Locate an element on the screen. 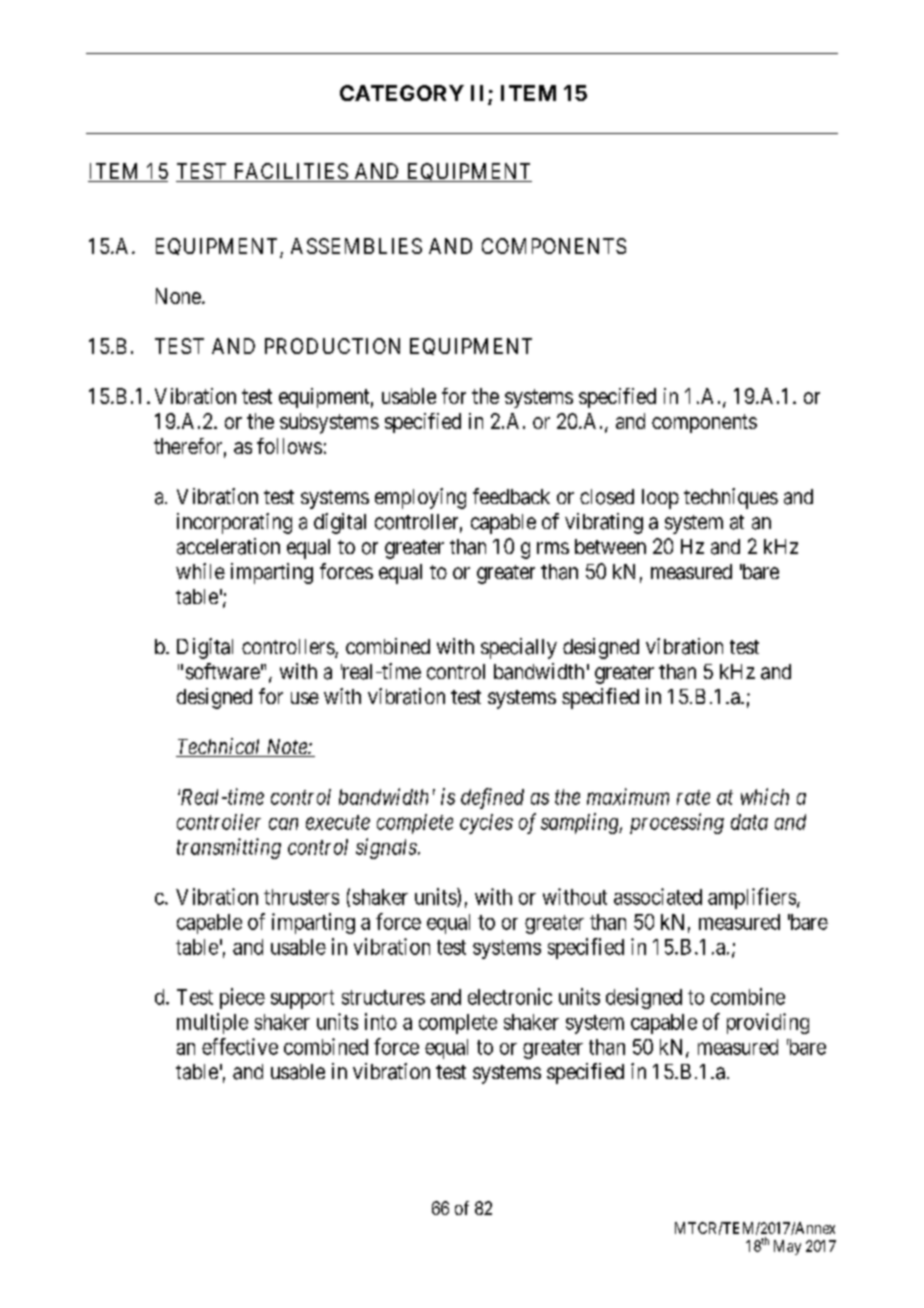  effective is located at coordinates (240, 1046).
